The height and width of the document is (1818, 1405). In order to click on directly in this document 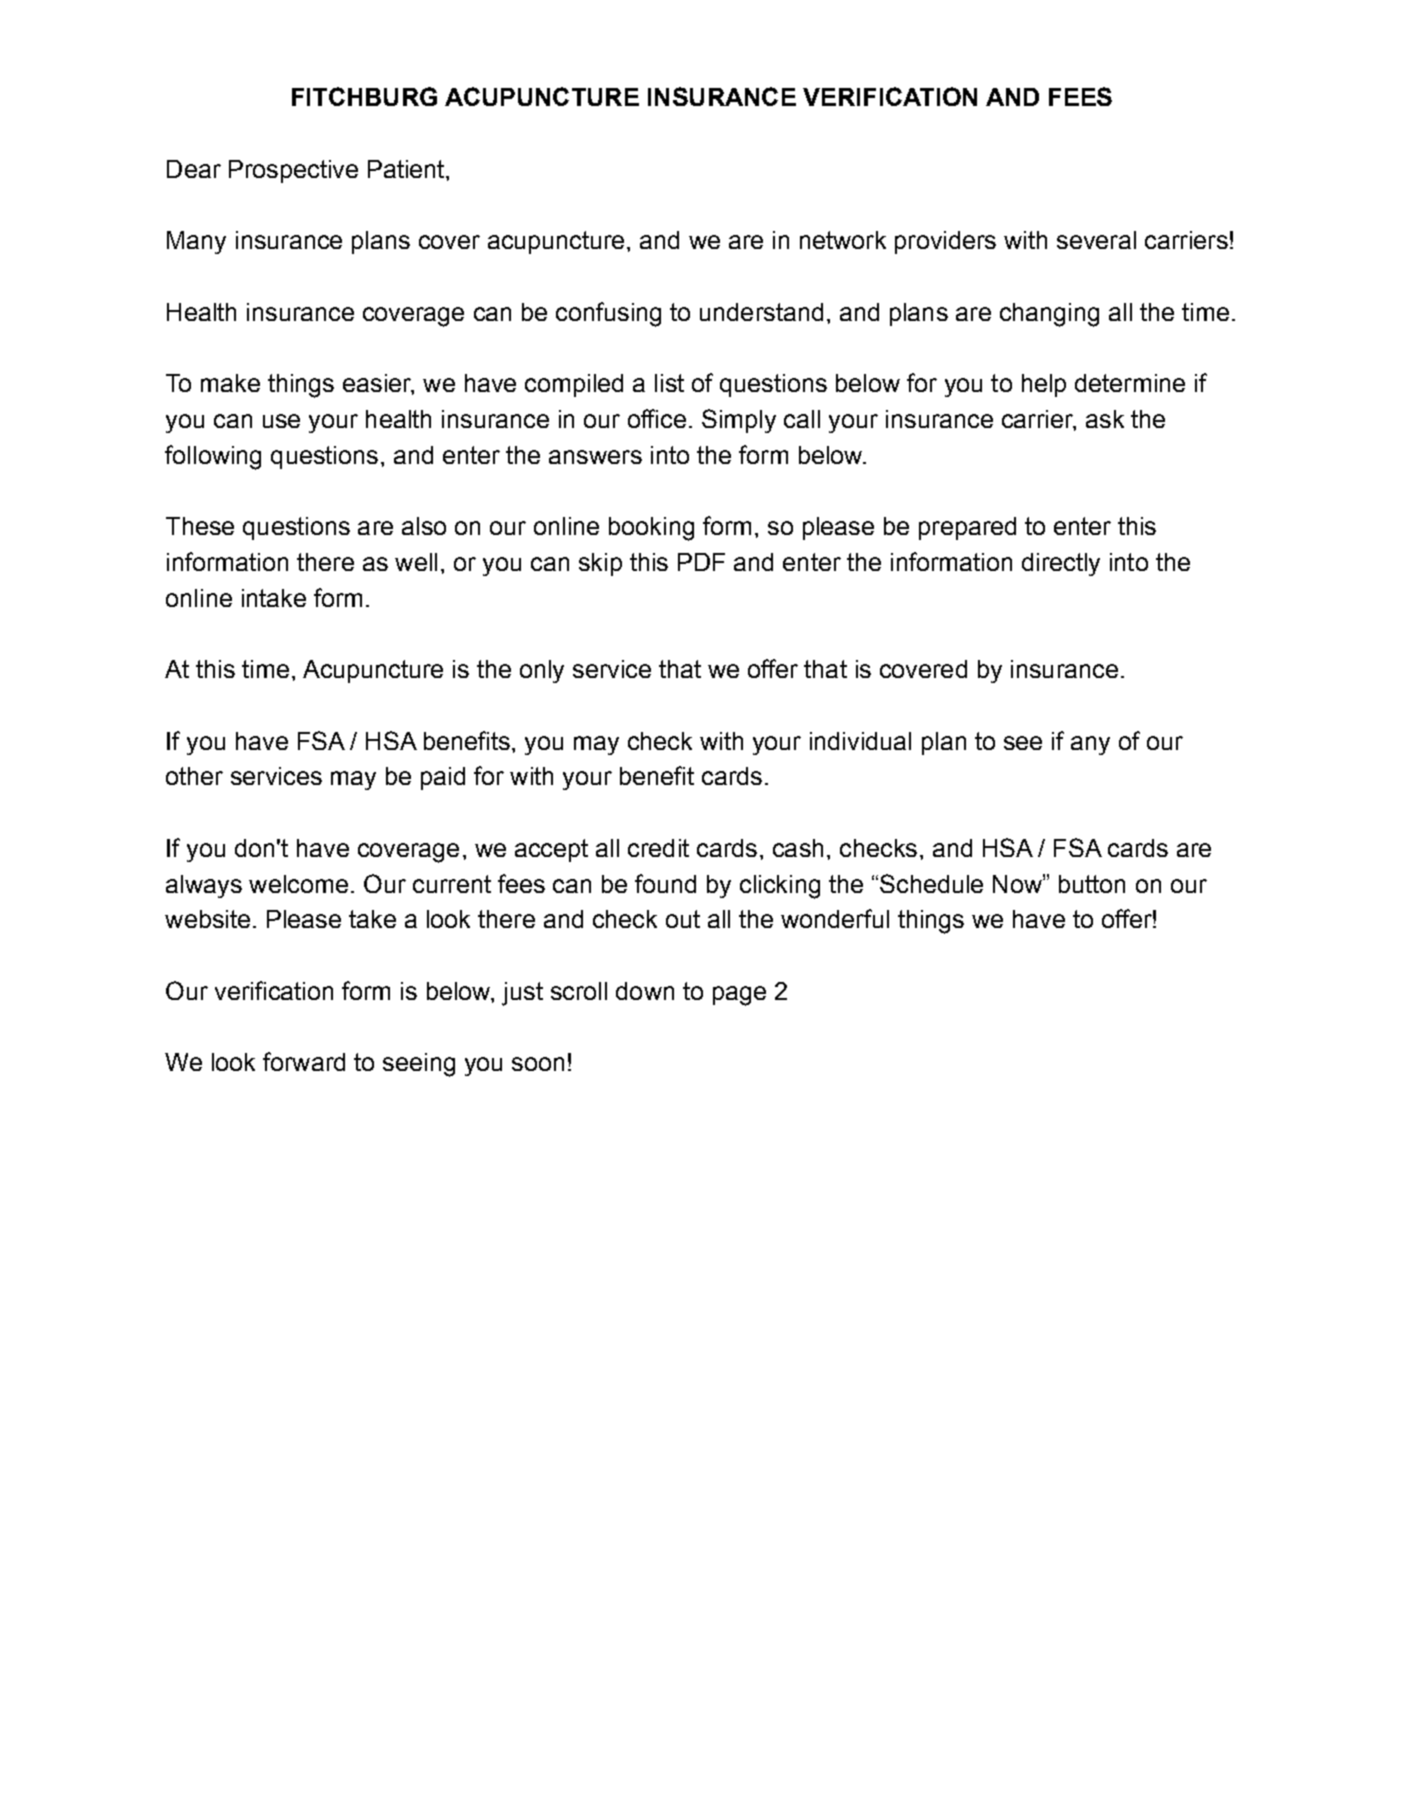, I will do `click(1061, 564)`.
